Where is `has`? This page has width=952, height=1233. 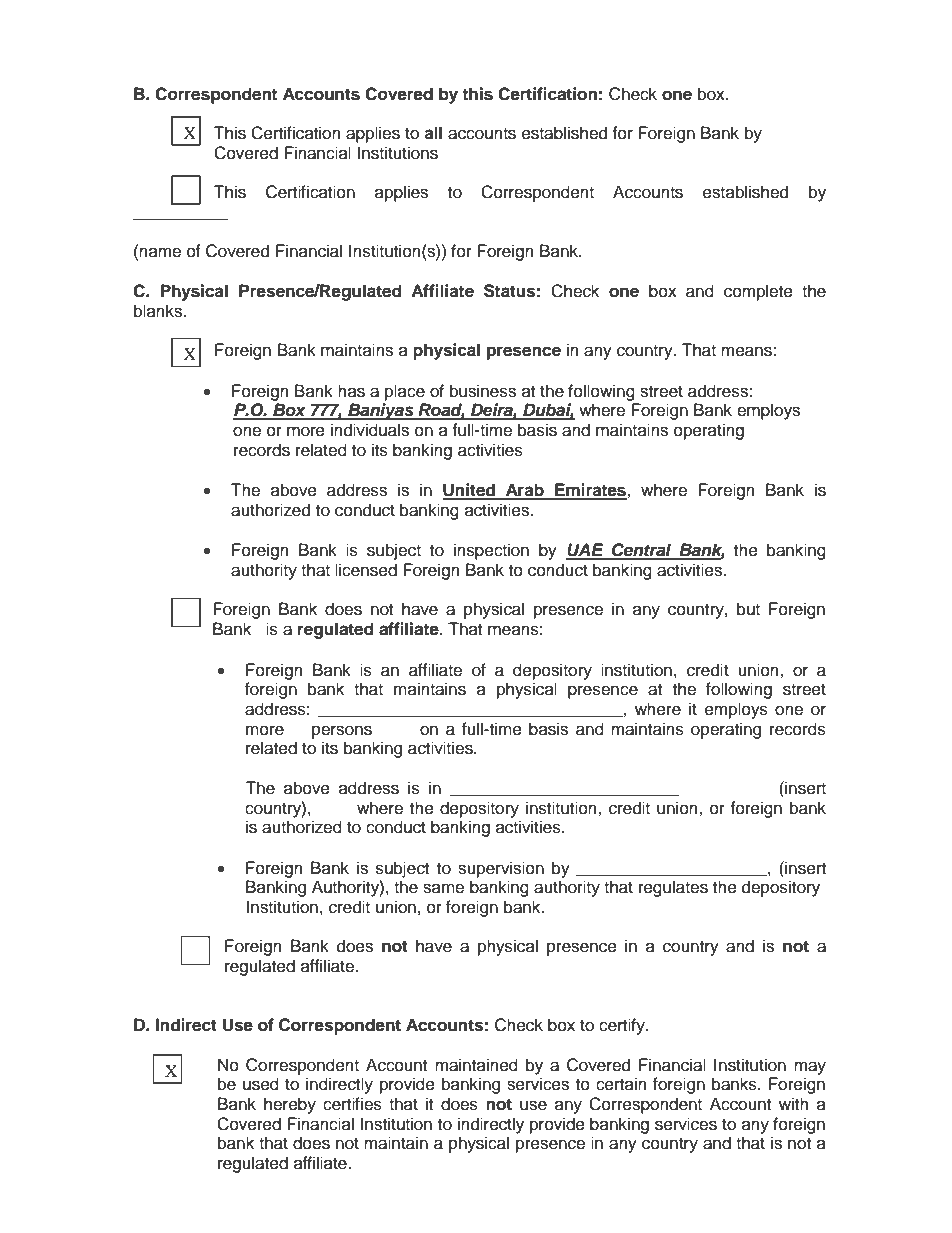 has is located at coordinates (351, 391).
